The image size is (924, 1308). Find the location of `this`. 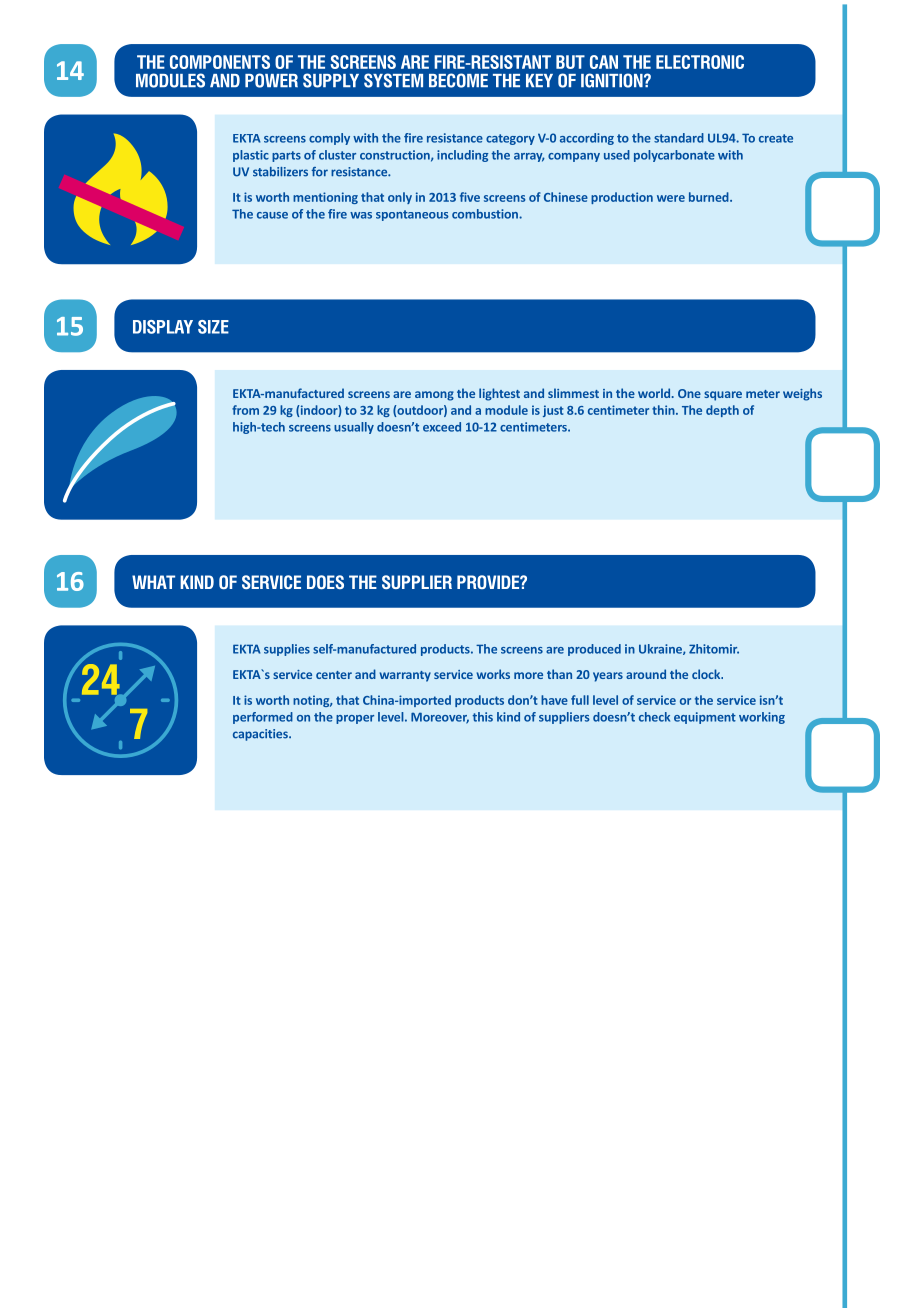

this is located at coordinates (482, 717).
